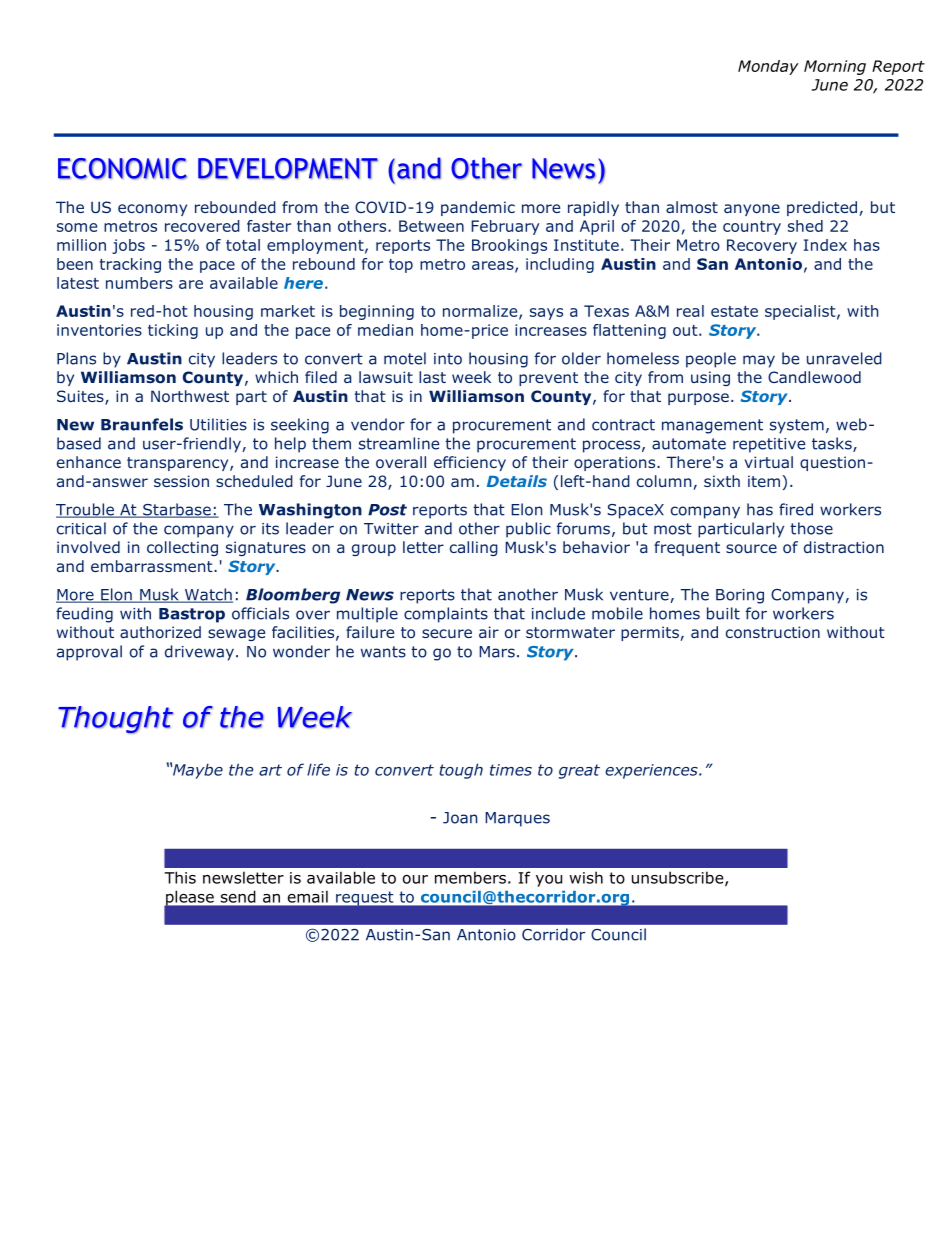 The width and height of the screenshot is (952, 1233). Describe the element at coordinates (177, 510) in the screenshot. I see `Starbase` at that location.
